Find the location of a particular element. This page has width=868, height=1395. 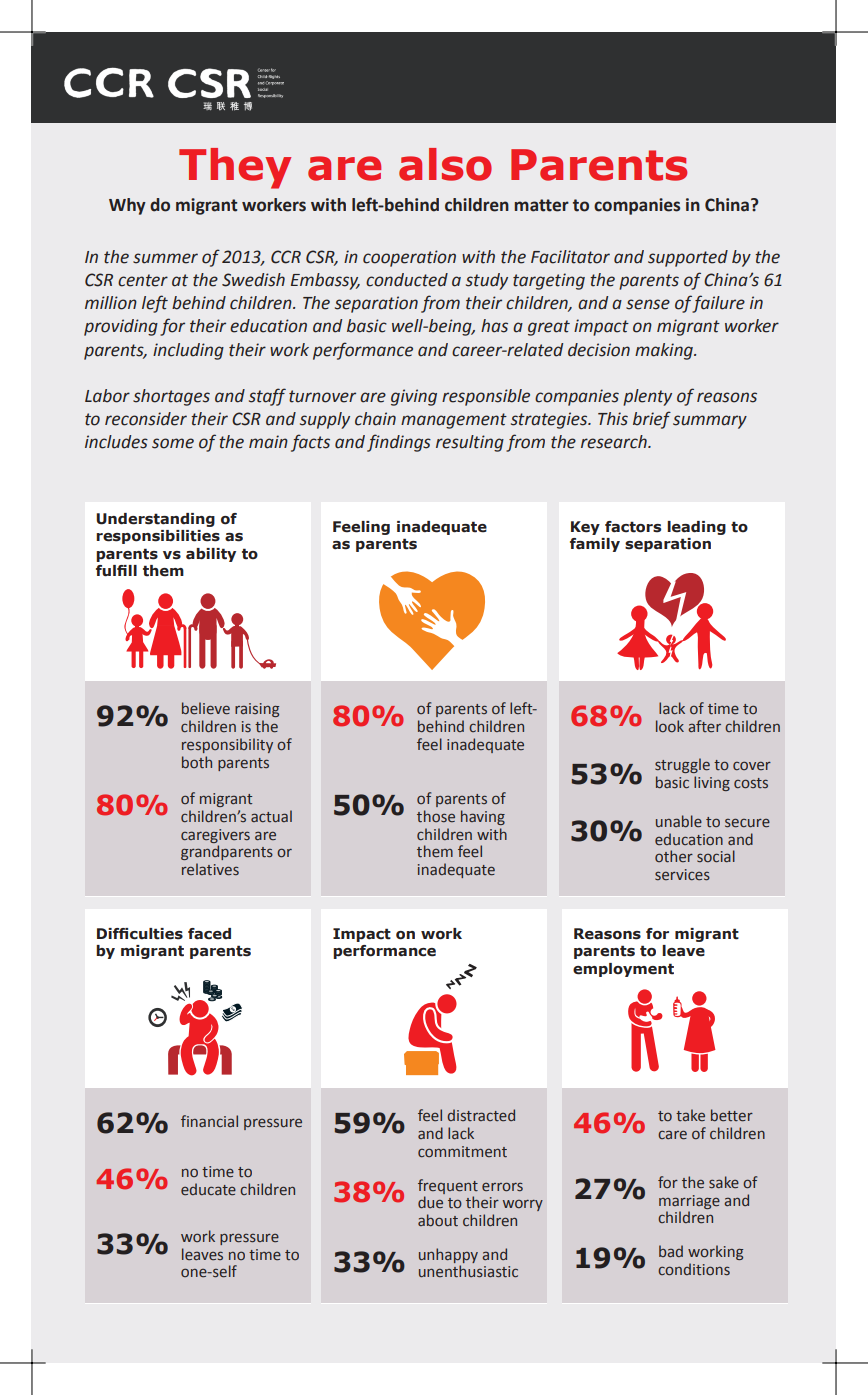

bad is located at coordinates (671, 1251).
